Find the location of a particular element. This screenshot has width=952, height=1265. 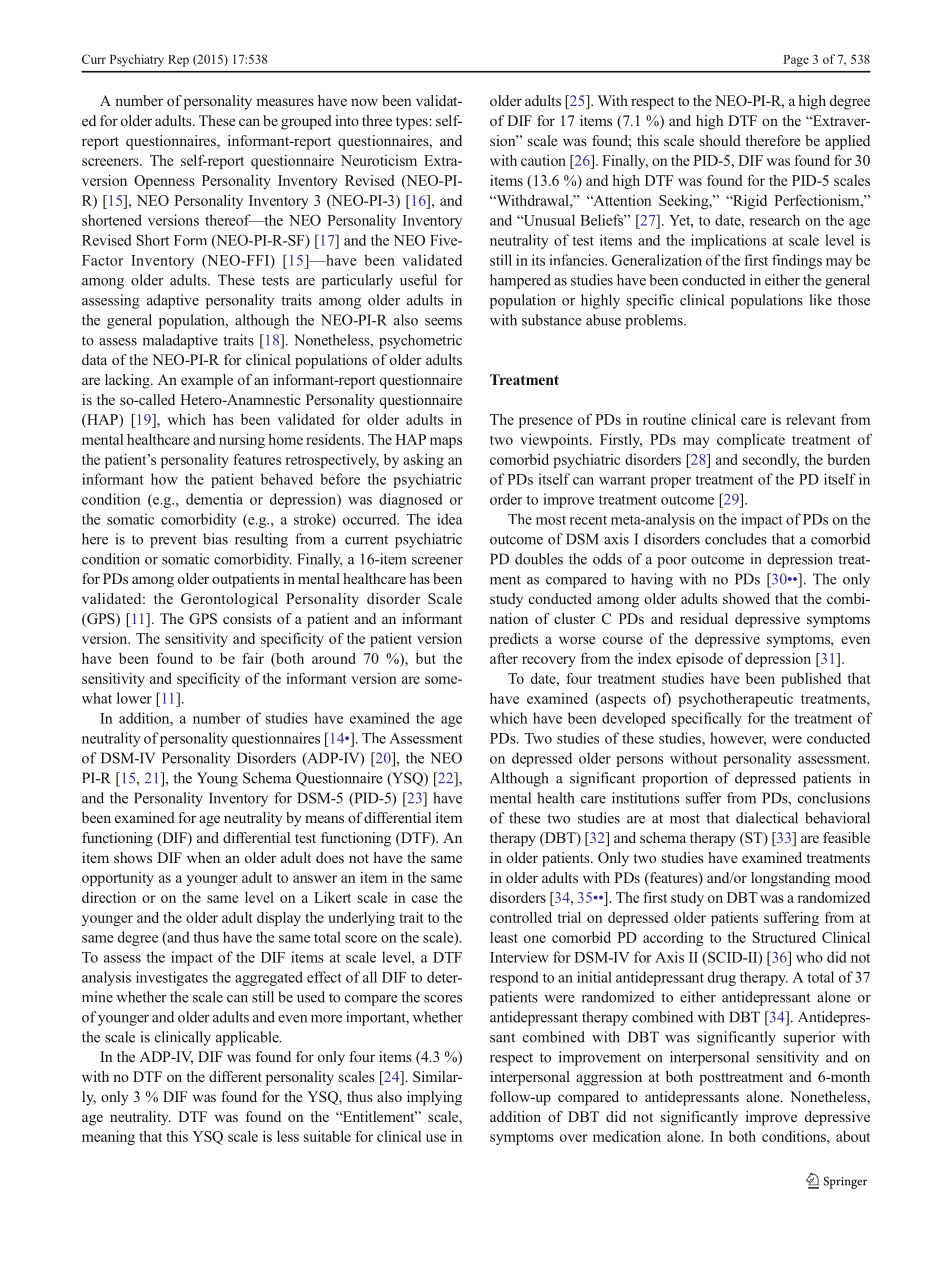

Psychiatry is located at coordinates (137, 60).
